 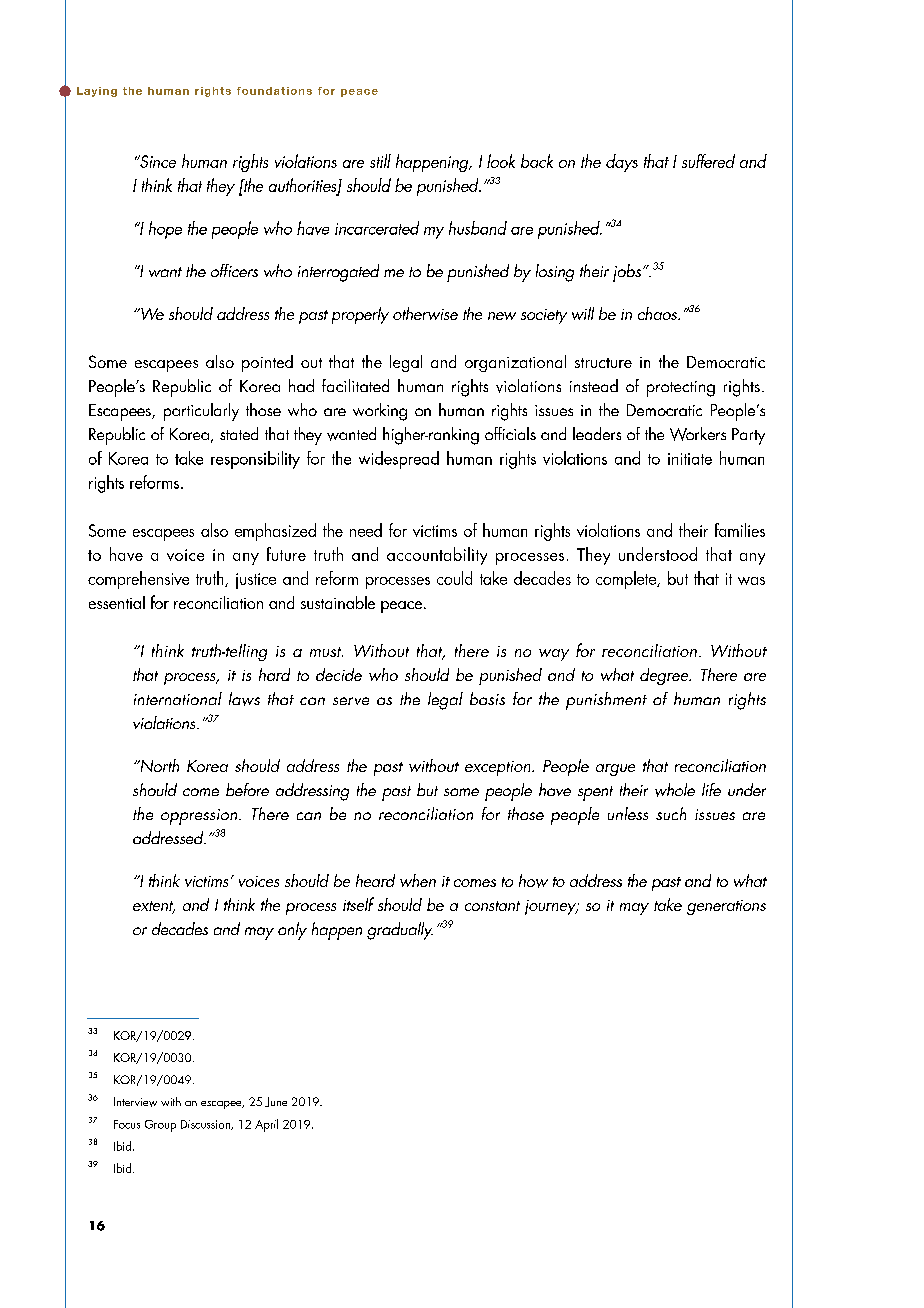 I want to click on still, so click(x=380, y=161).
